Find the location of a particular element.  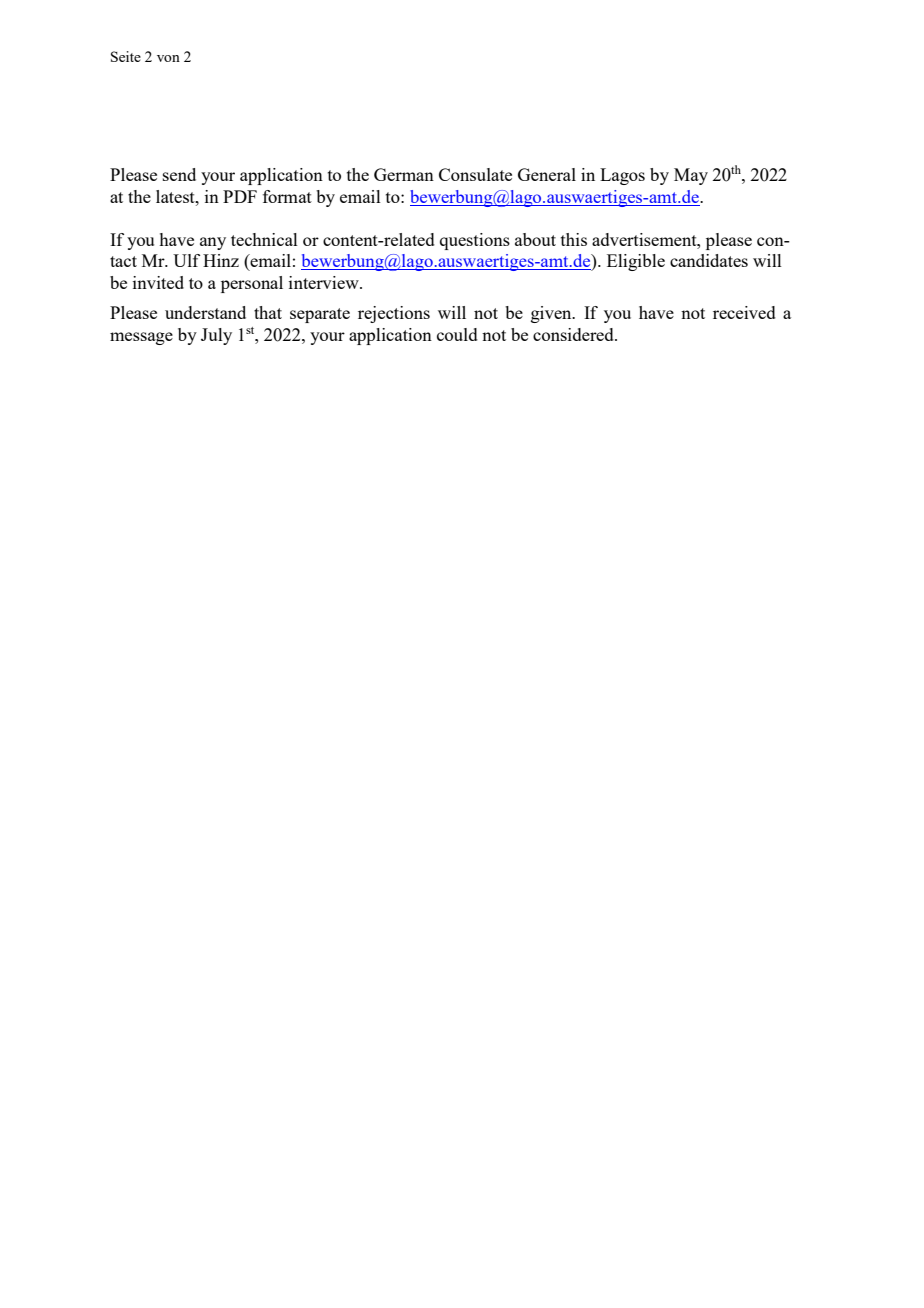

interview is located at coordinates (325, 282).
